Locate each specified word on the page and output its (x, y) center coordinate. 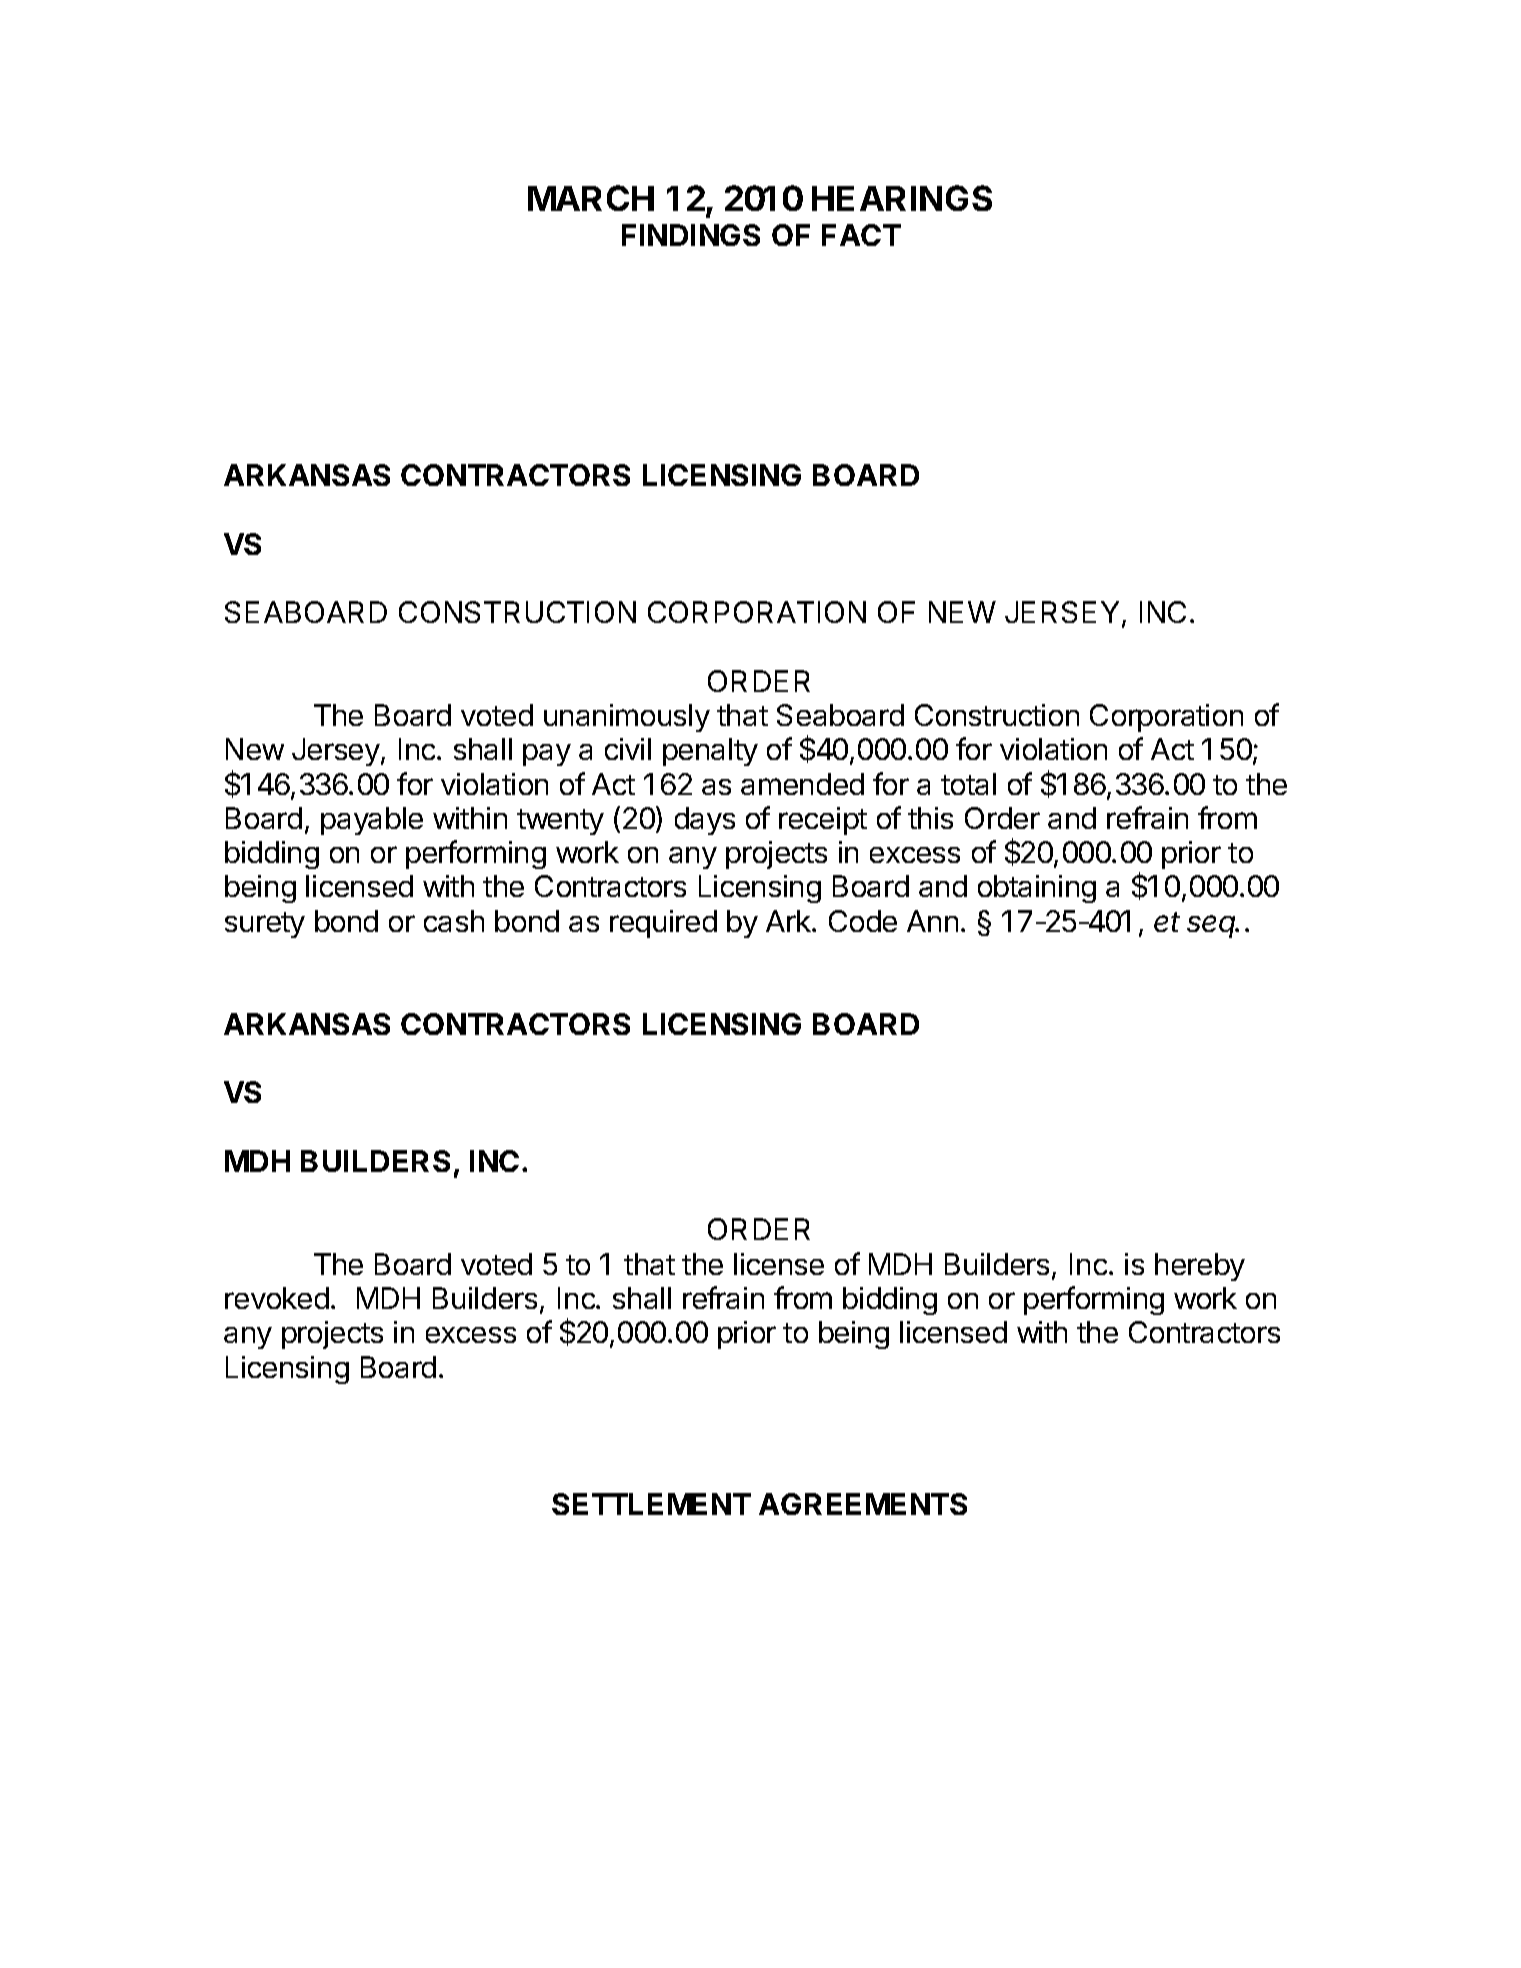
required (663, 924)
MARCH (591, 198)
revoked (277, 1298)
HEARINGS (902, 198)
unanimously (627, 718)
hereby (1200, 1267)
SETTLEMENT (651, 1504)
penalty (710, 752)
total (968, 784)
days (705, 821)
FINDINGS (691, 235)
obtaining (1037, 889)
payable (372, 821)
